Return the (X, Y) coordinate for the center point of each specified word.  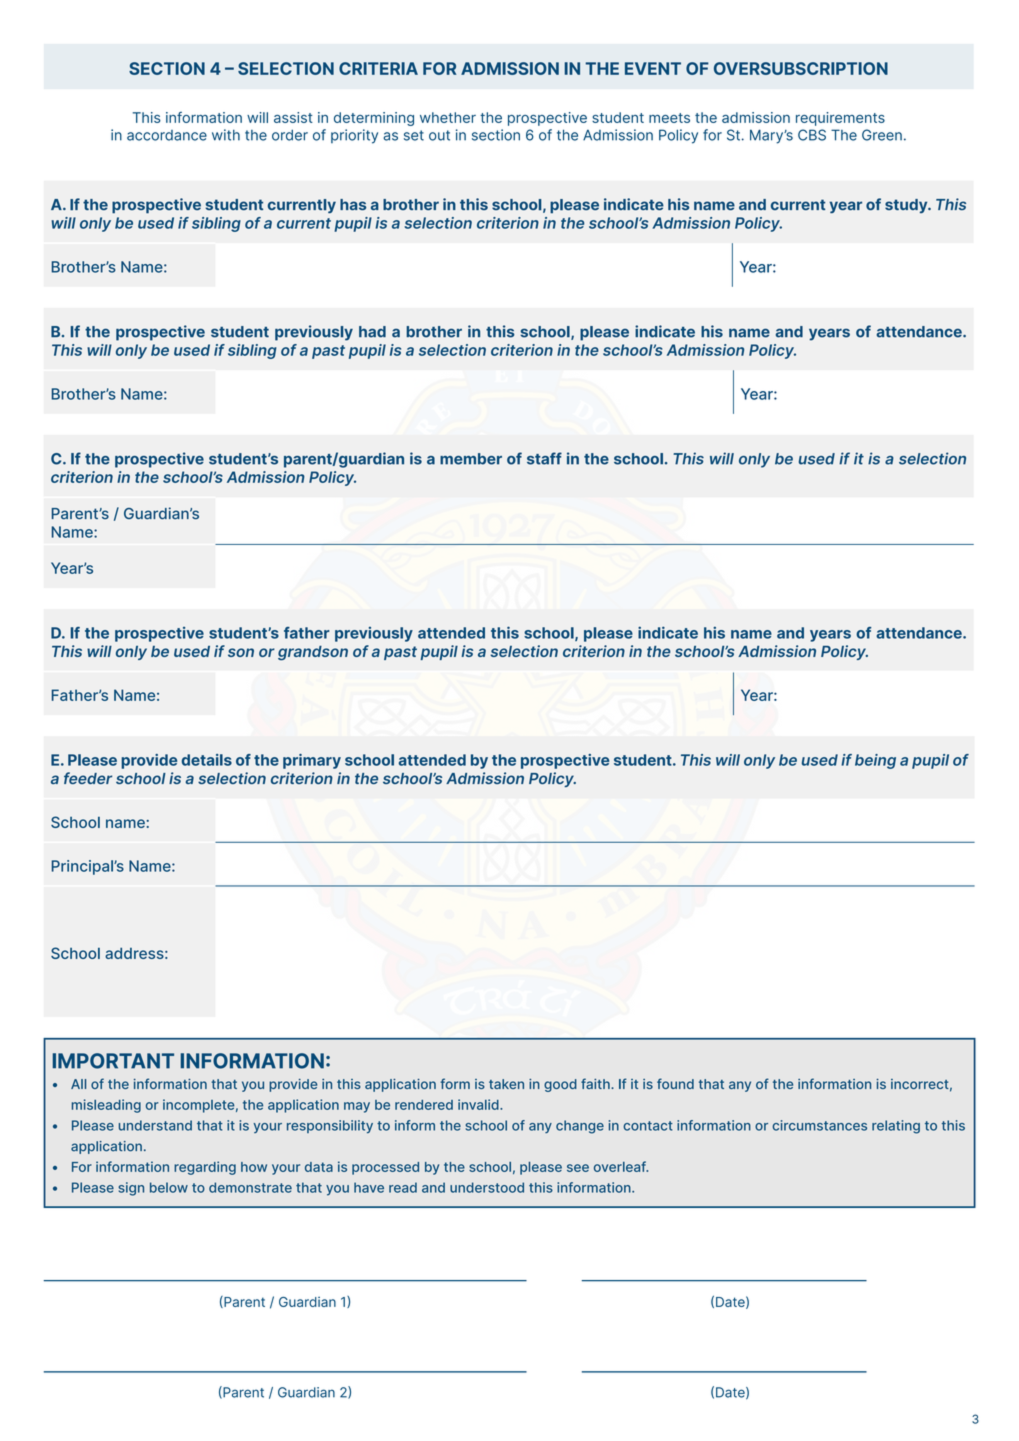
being (875, 761)
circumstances (819, 1125)
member (471, 459)
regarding (205, 1168)
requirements (840, 119)
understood (487, 1187)
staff (544, 458)
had (372, 332)
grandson (313, 653)
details (207, 760)
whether (448, 117)
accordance (167, 135)
